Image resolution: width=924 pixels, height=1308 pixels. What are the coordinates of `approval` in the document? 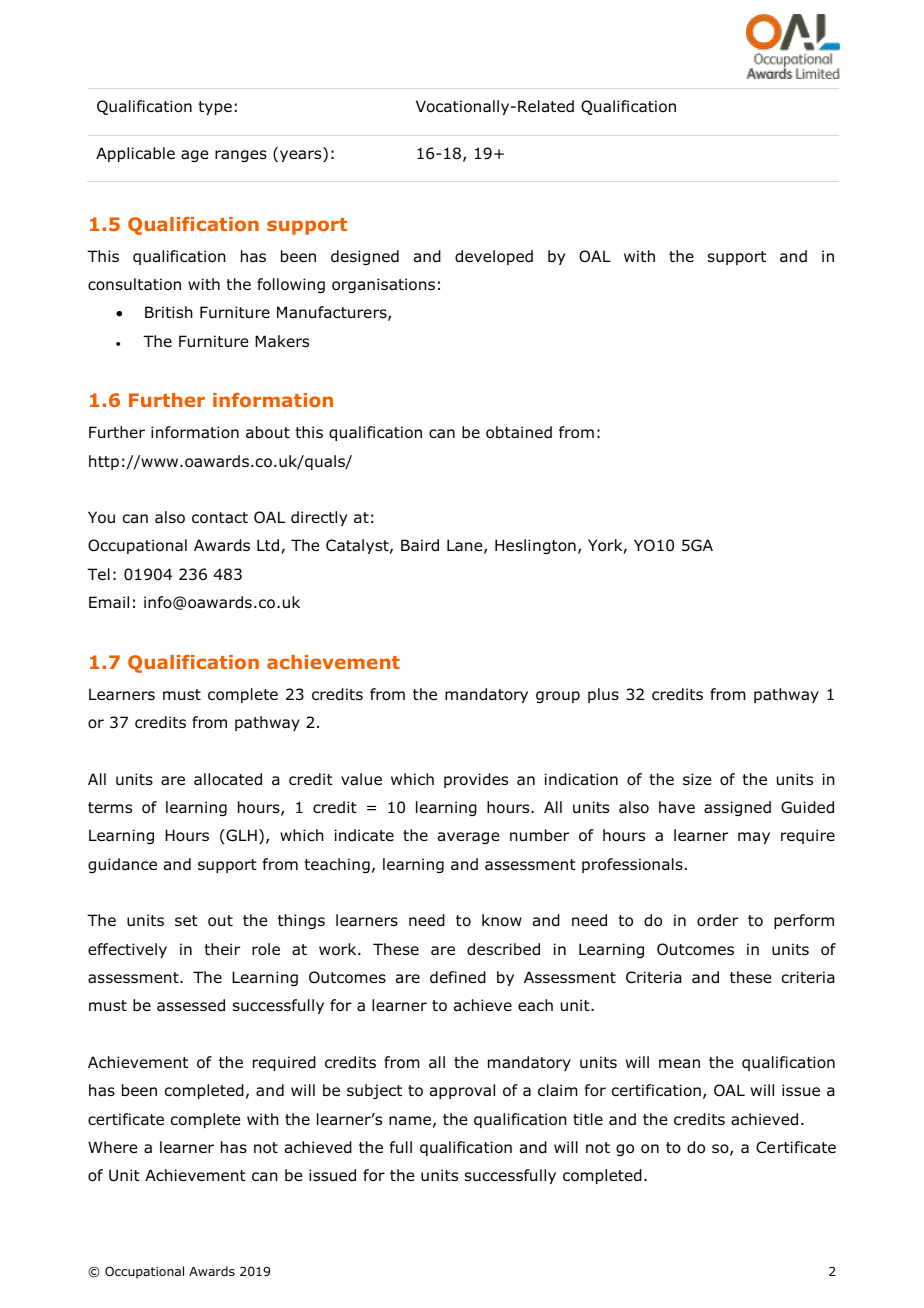 It's located at (462, 1091).
